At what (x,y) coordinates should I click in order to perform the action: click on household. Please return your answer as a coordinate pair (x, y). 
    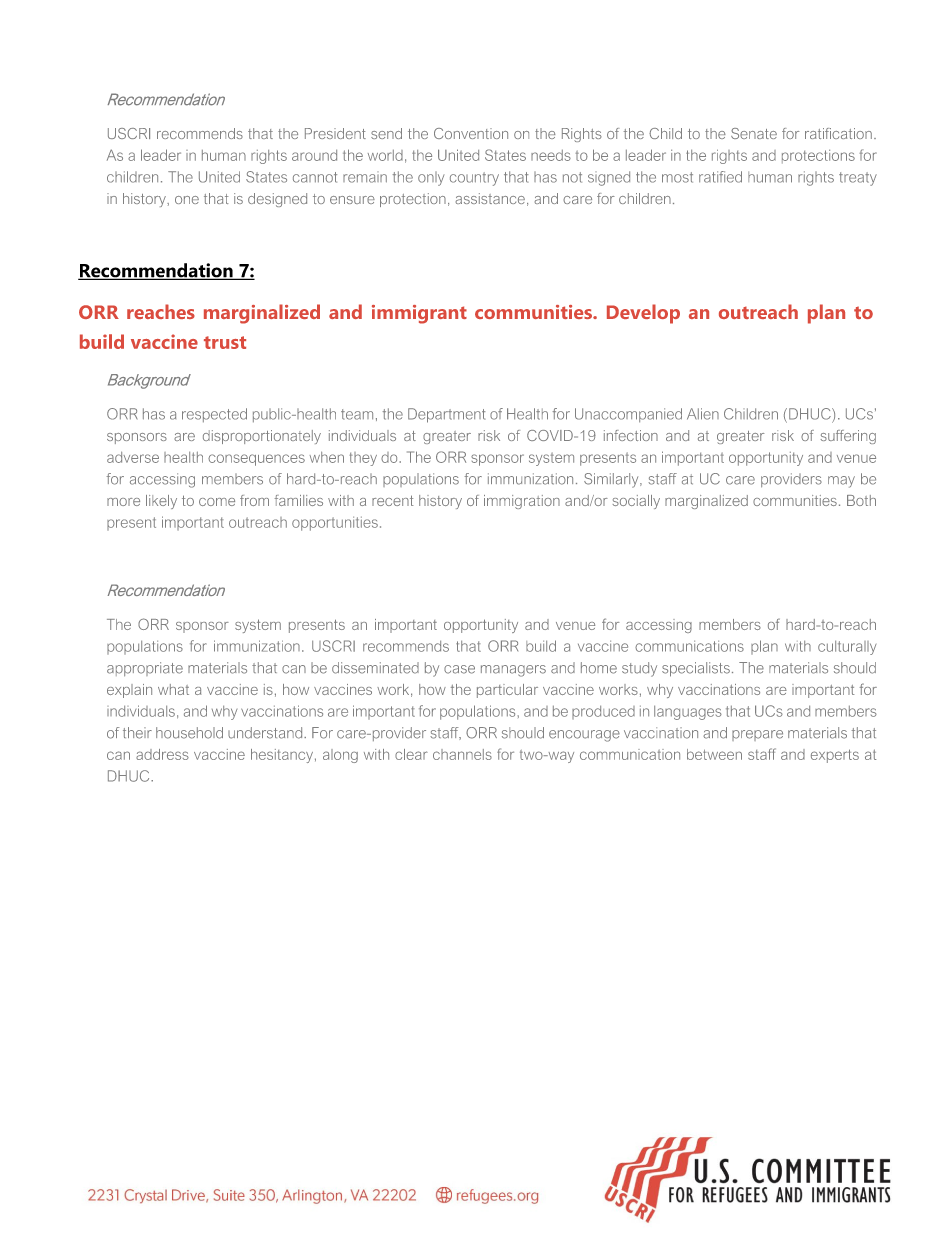
    Looking at the image, I should click on (189, 733).
